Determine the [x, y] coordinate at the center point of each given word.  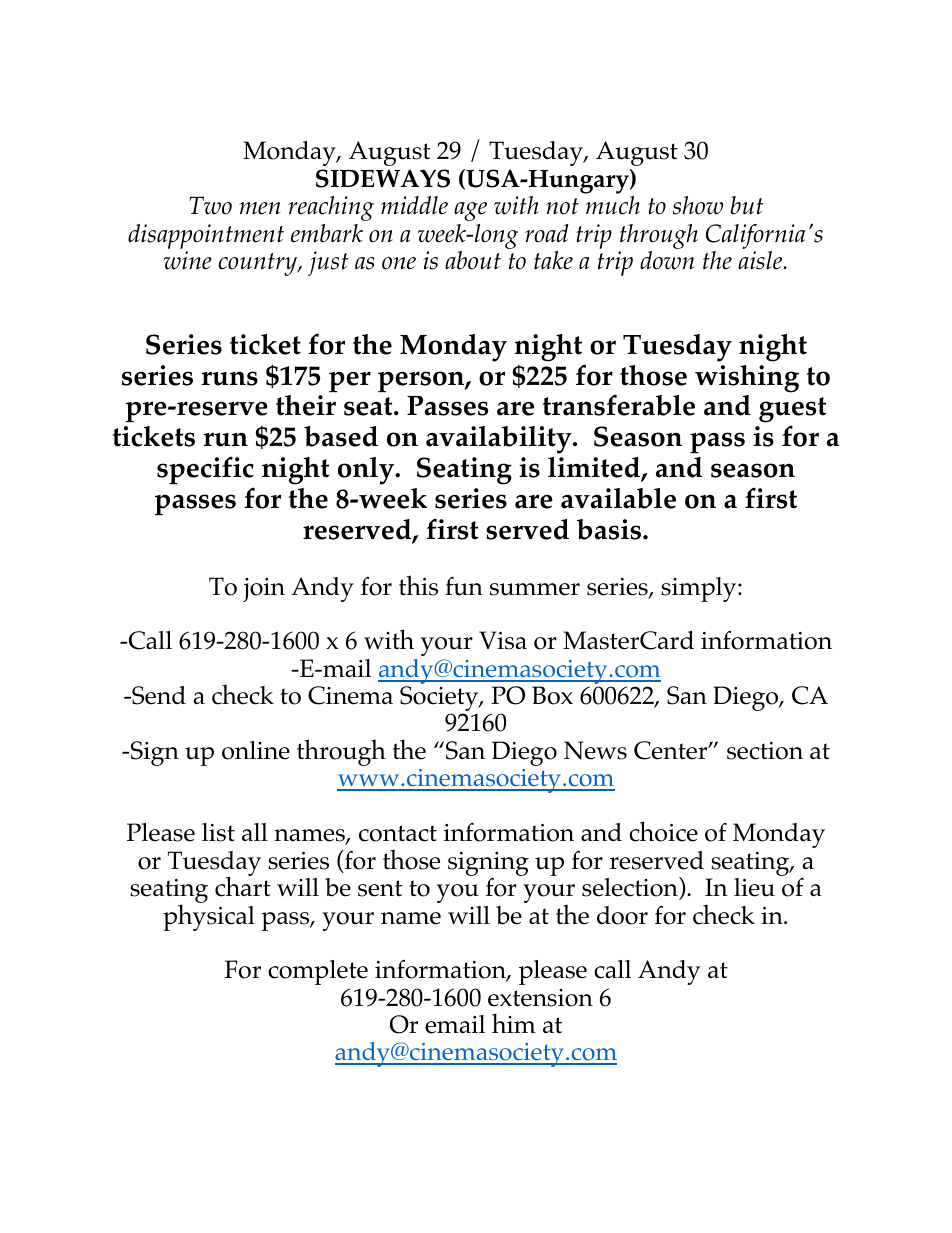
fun [464, 586]
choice [663, 831]
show [698, 205]
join [264, 590]
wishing [747, 379]
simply [700, 589]
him [514, 1023]
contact [398, 833]
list [218, 832]
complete [318, 972]
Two [210, 205]
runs [230, 378]
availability [500, 440]
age [470, 211]
